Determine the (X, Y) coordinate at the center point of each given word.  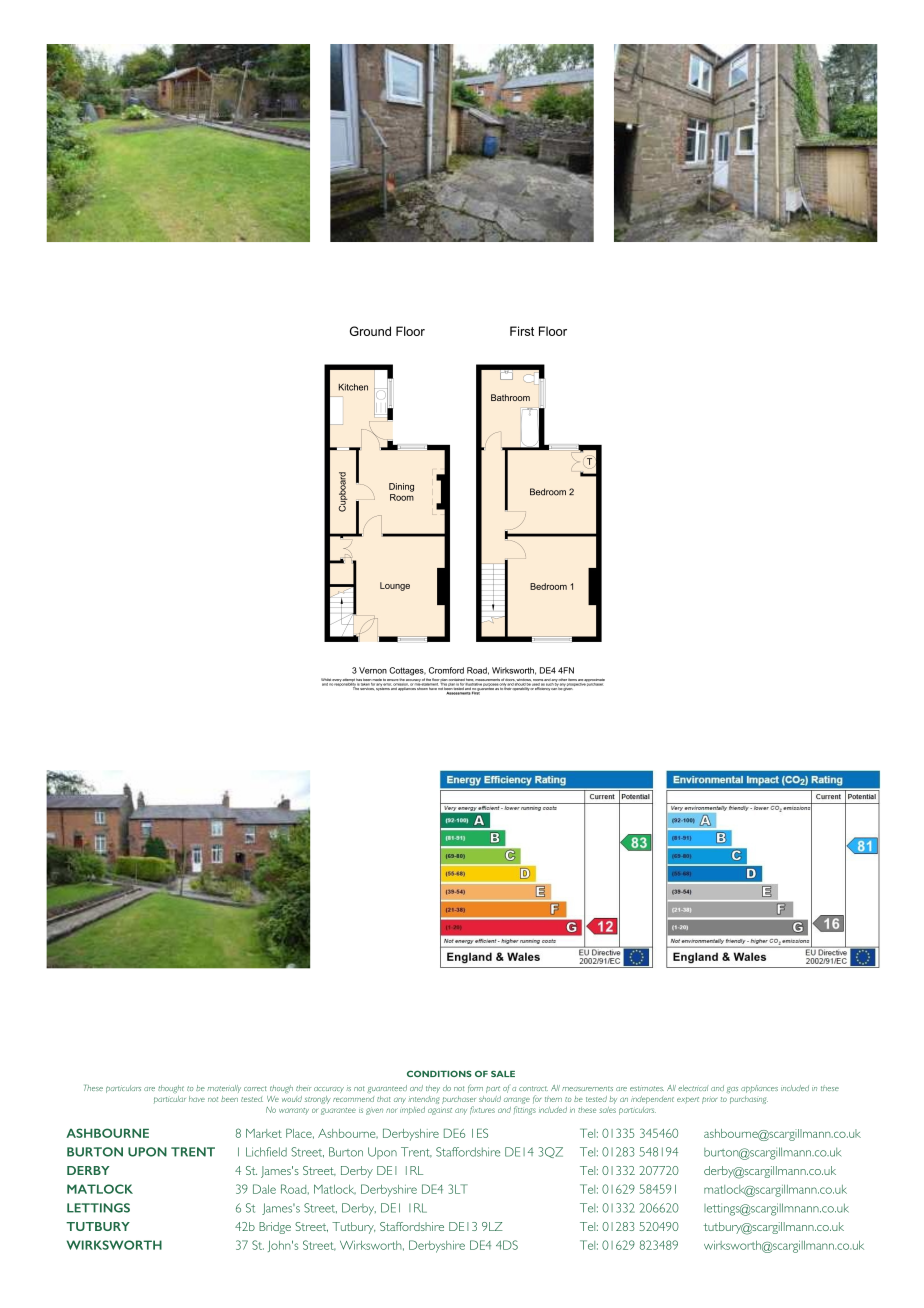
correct (255, 1088)
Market (264, 1133)
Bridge (275, 1228)
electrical (693, 1088)
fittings (525, 1110)
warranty (294, 1111)
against (440, 1111)
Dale (264, 1189)
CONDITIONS (439, 1073)
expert (688, 1100)
